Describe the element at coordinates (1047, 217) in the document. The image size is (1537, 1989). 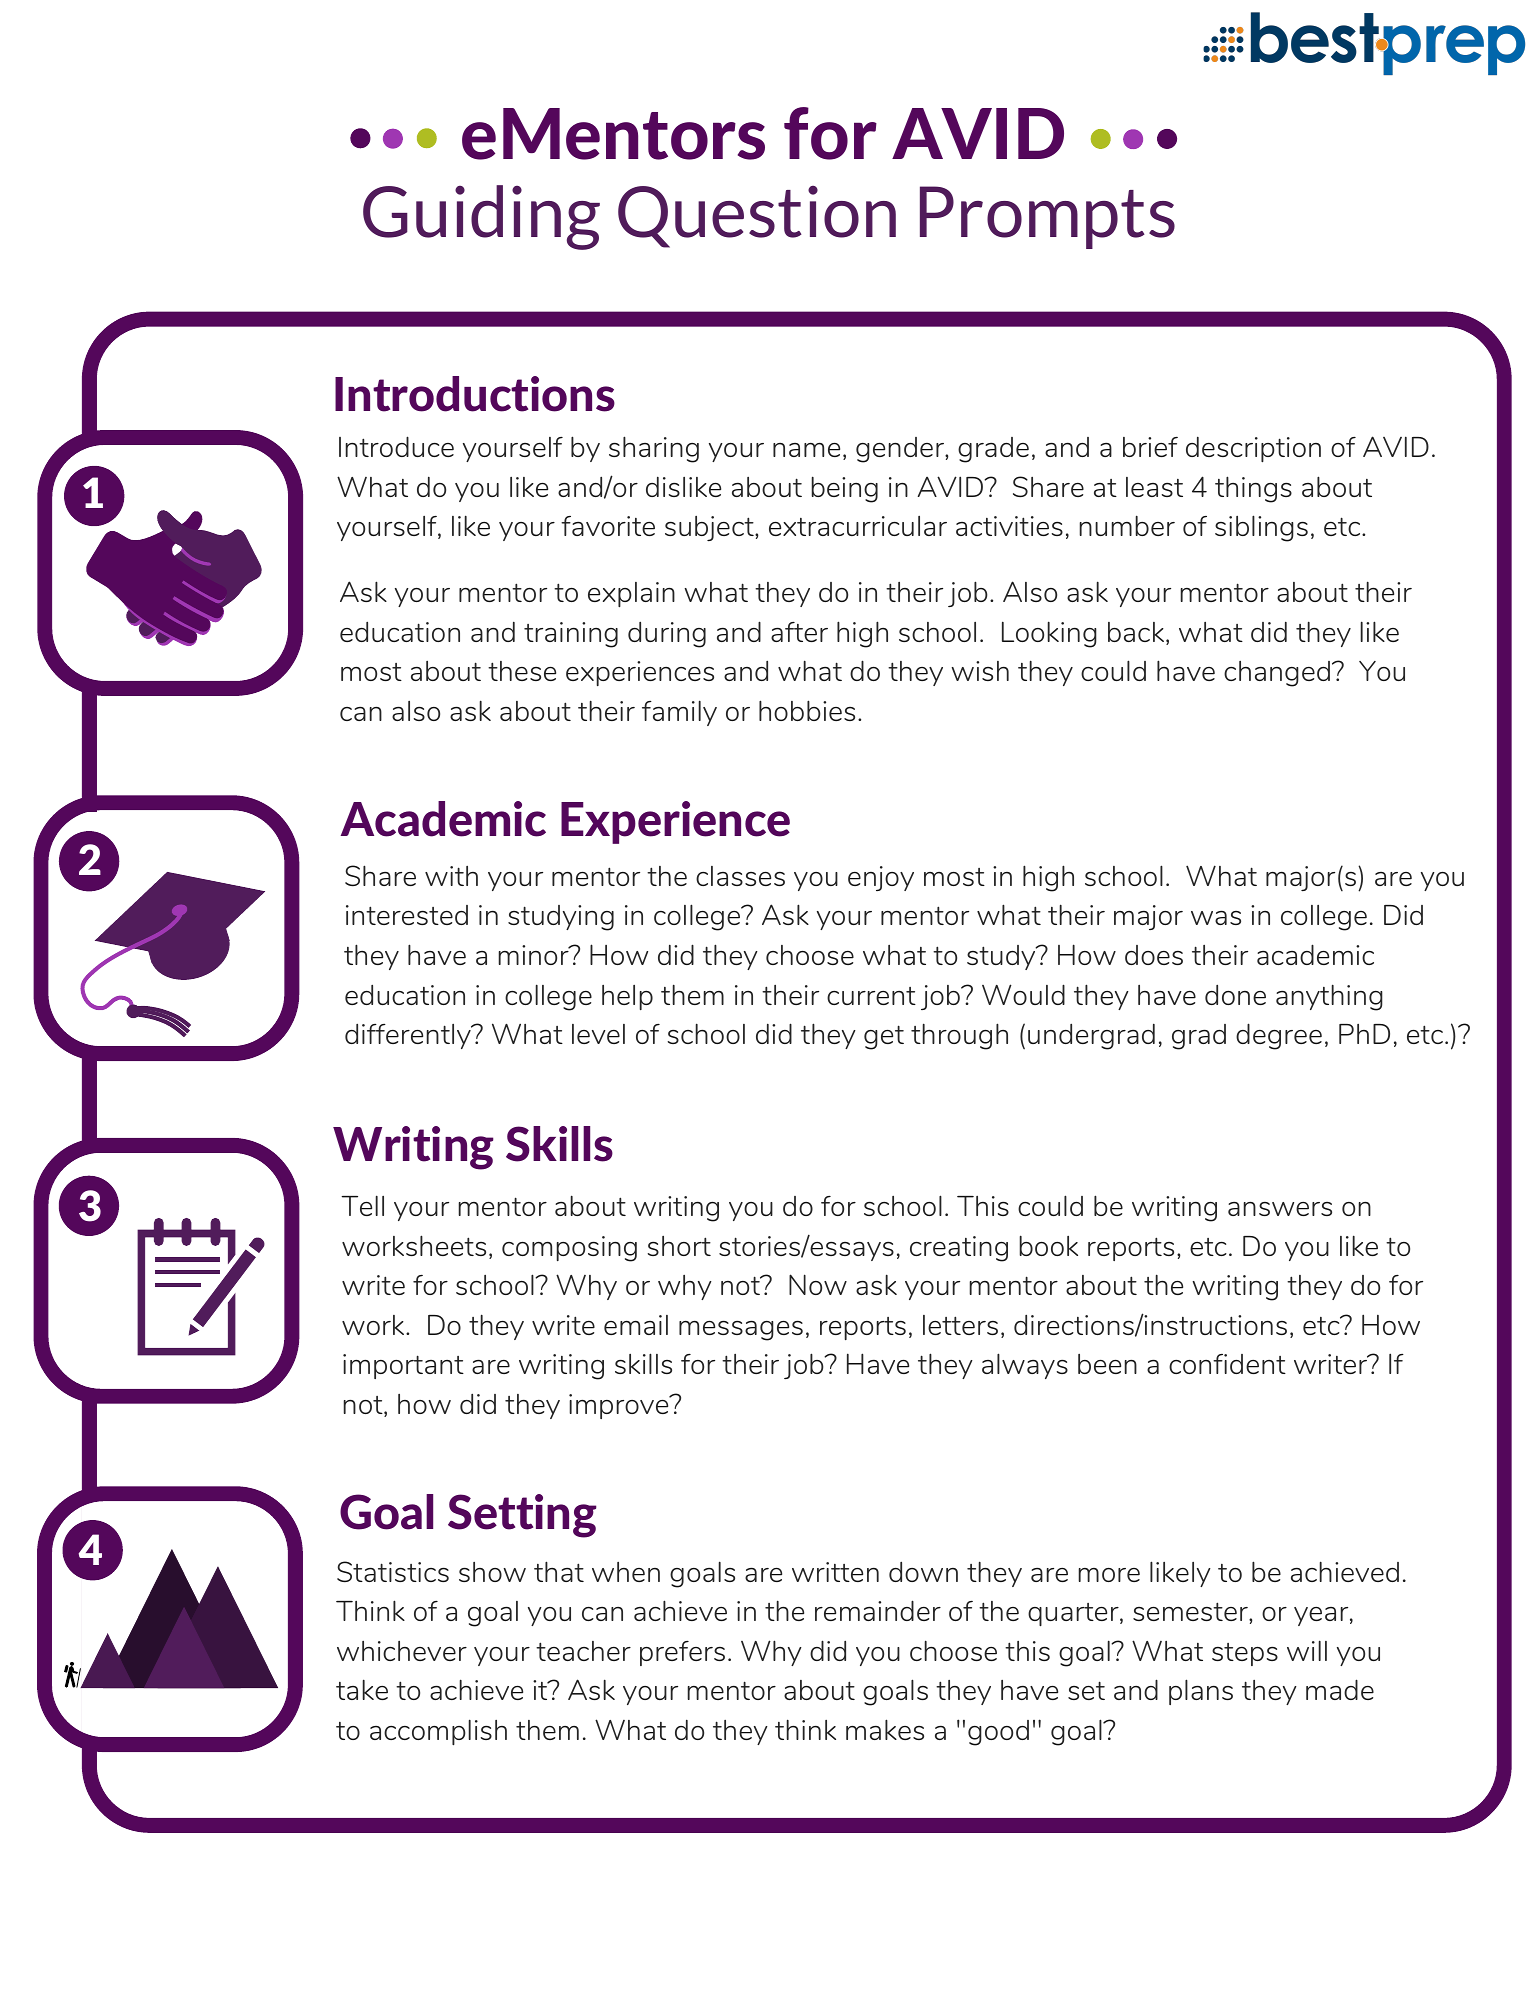
I see `Prompts` at that location.
